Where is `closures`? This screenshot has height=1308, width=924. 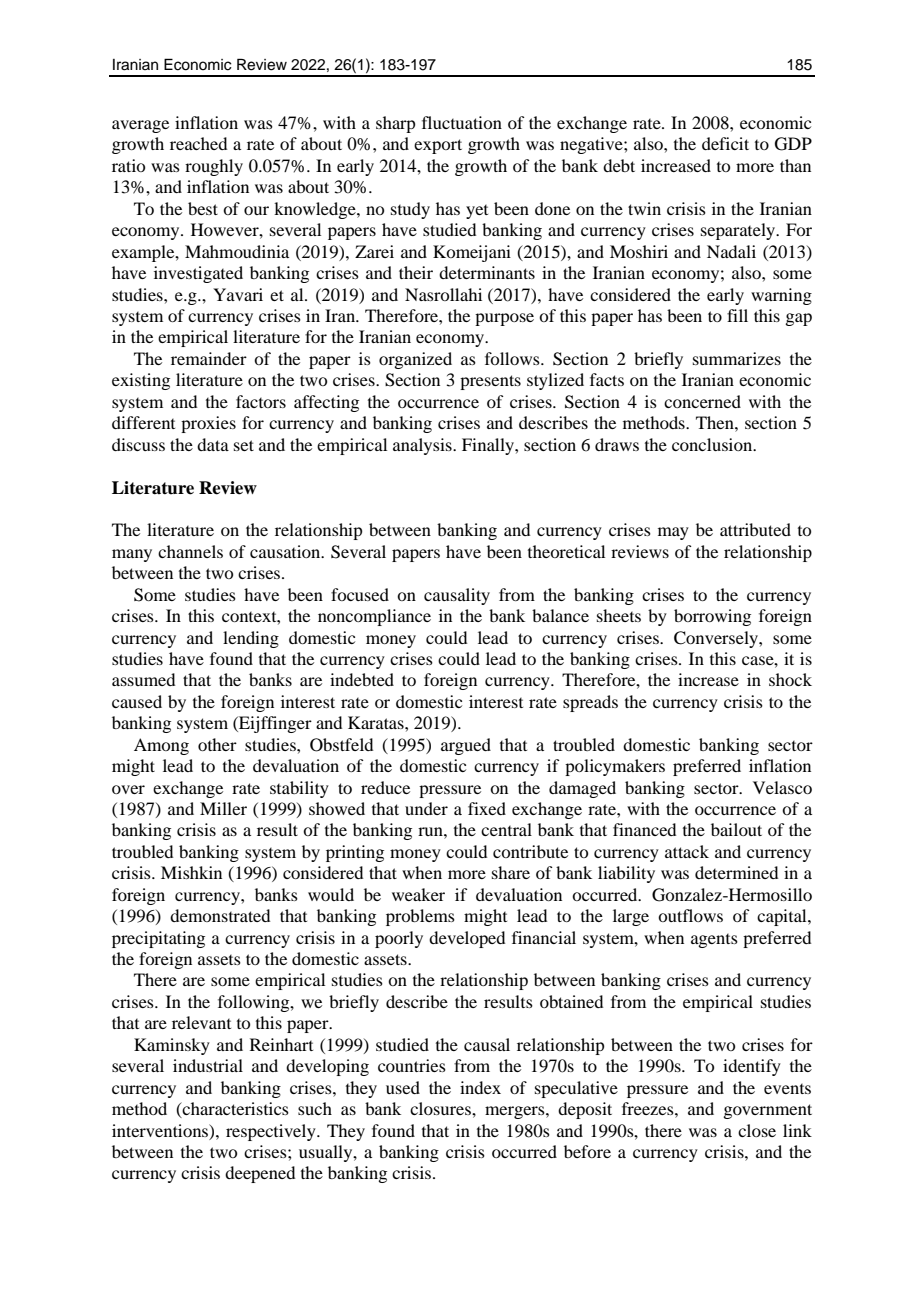
closures is located at coordinates (441, 1108).
